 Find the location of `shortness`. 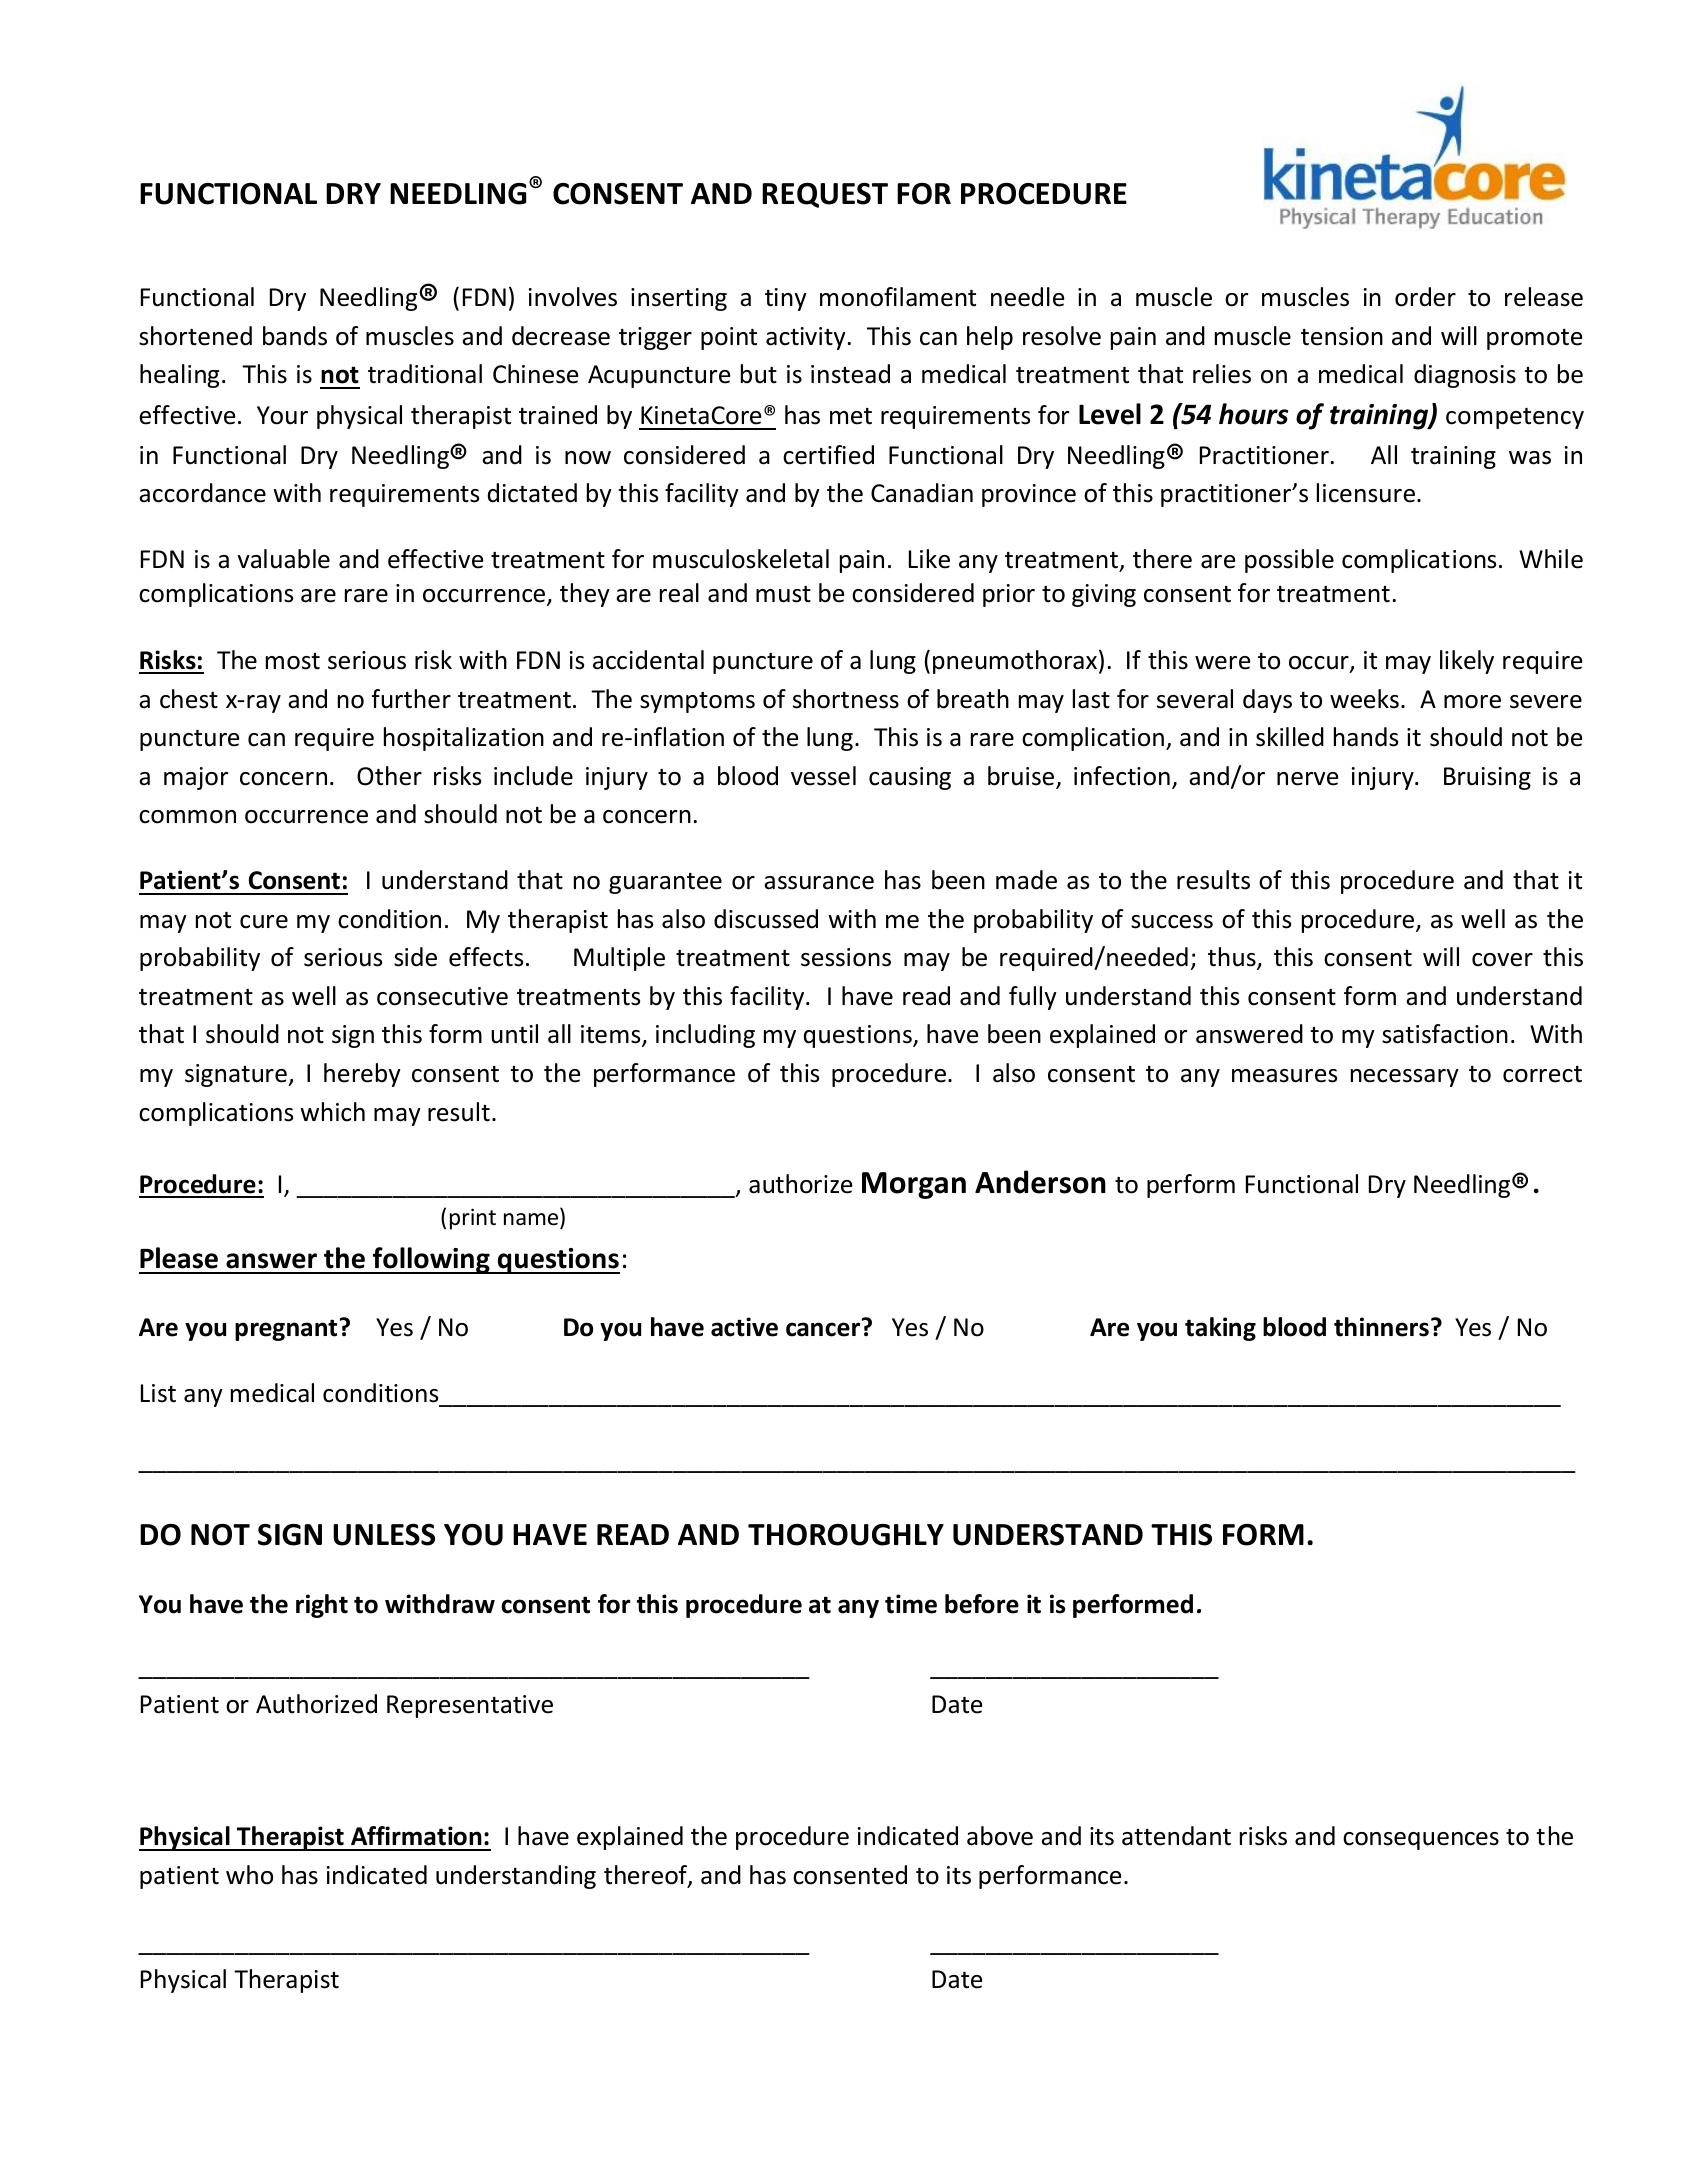

shortness is located at coordinates (846, 699).
